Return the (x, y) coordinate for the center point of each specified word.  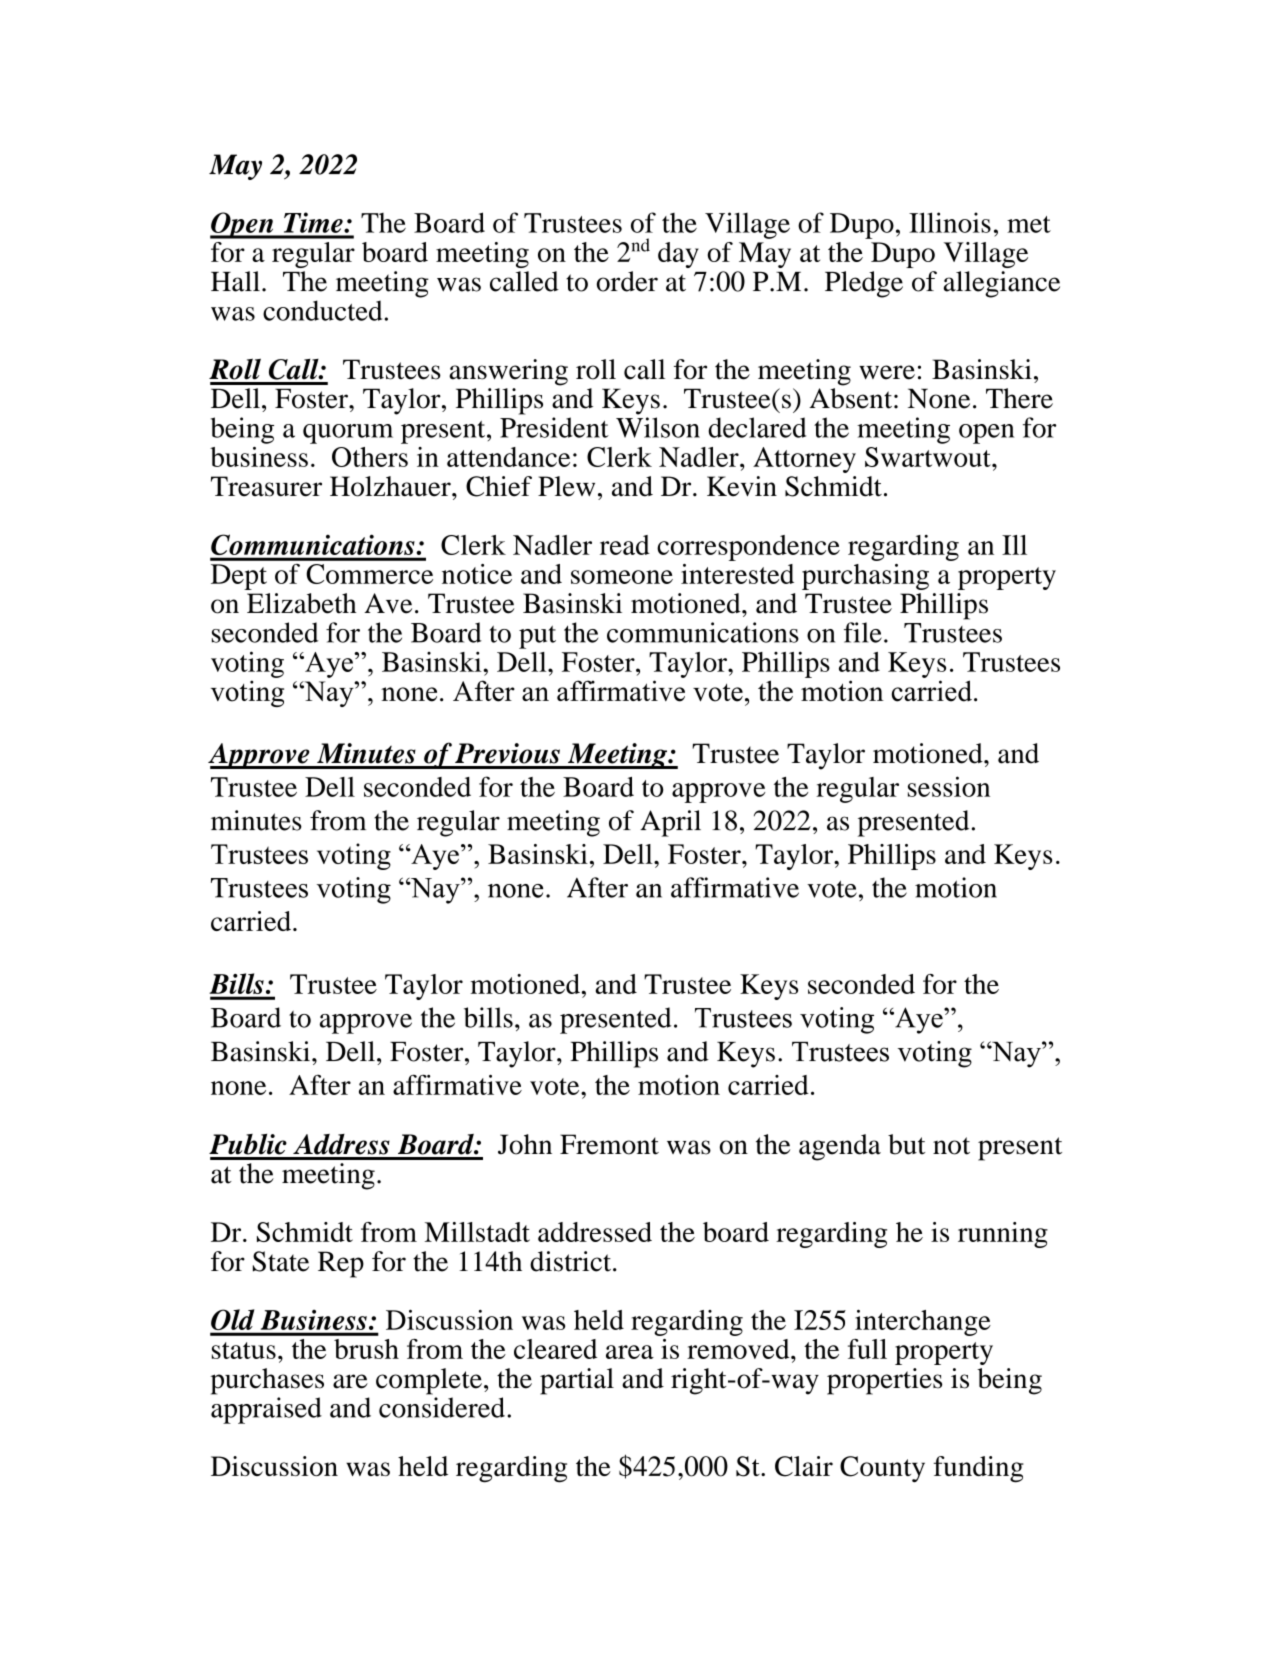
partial (577, 1381)
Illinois (950, 222)
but (906, 1144)
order (627, 281)
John (525, 1144)
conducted (322, 310)
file (863, 632)
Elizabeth (302, 603)
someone (622, 577)
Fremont (609, 1144)
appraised (266, 1410)
